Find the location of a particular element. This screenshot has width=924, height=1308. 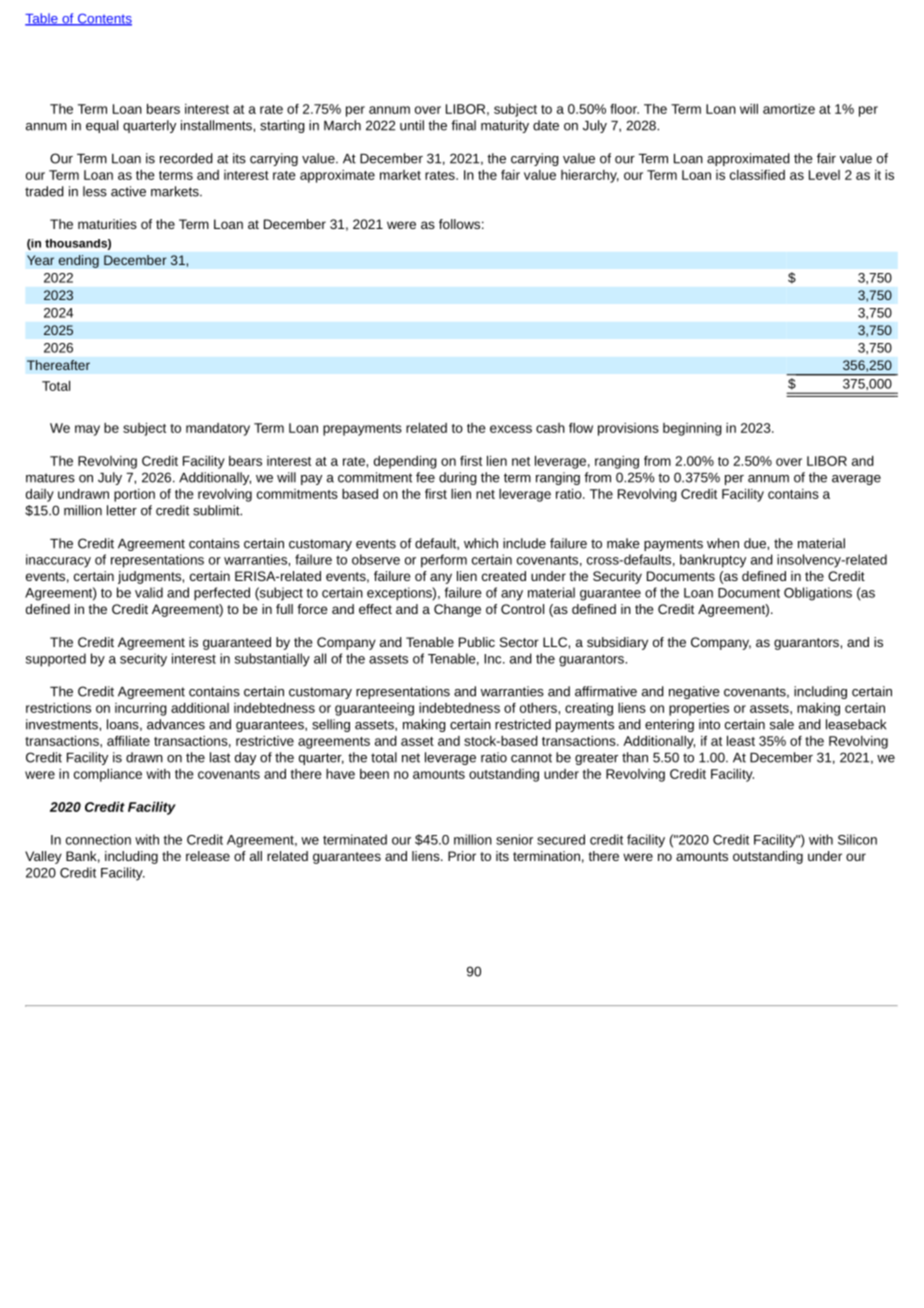

excess is located at coordinates (511, 429).
